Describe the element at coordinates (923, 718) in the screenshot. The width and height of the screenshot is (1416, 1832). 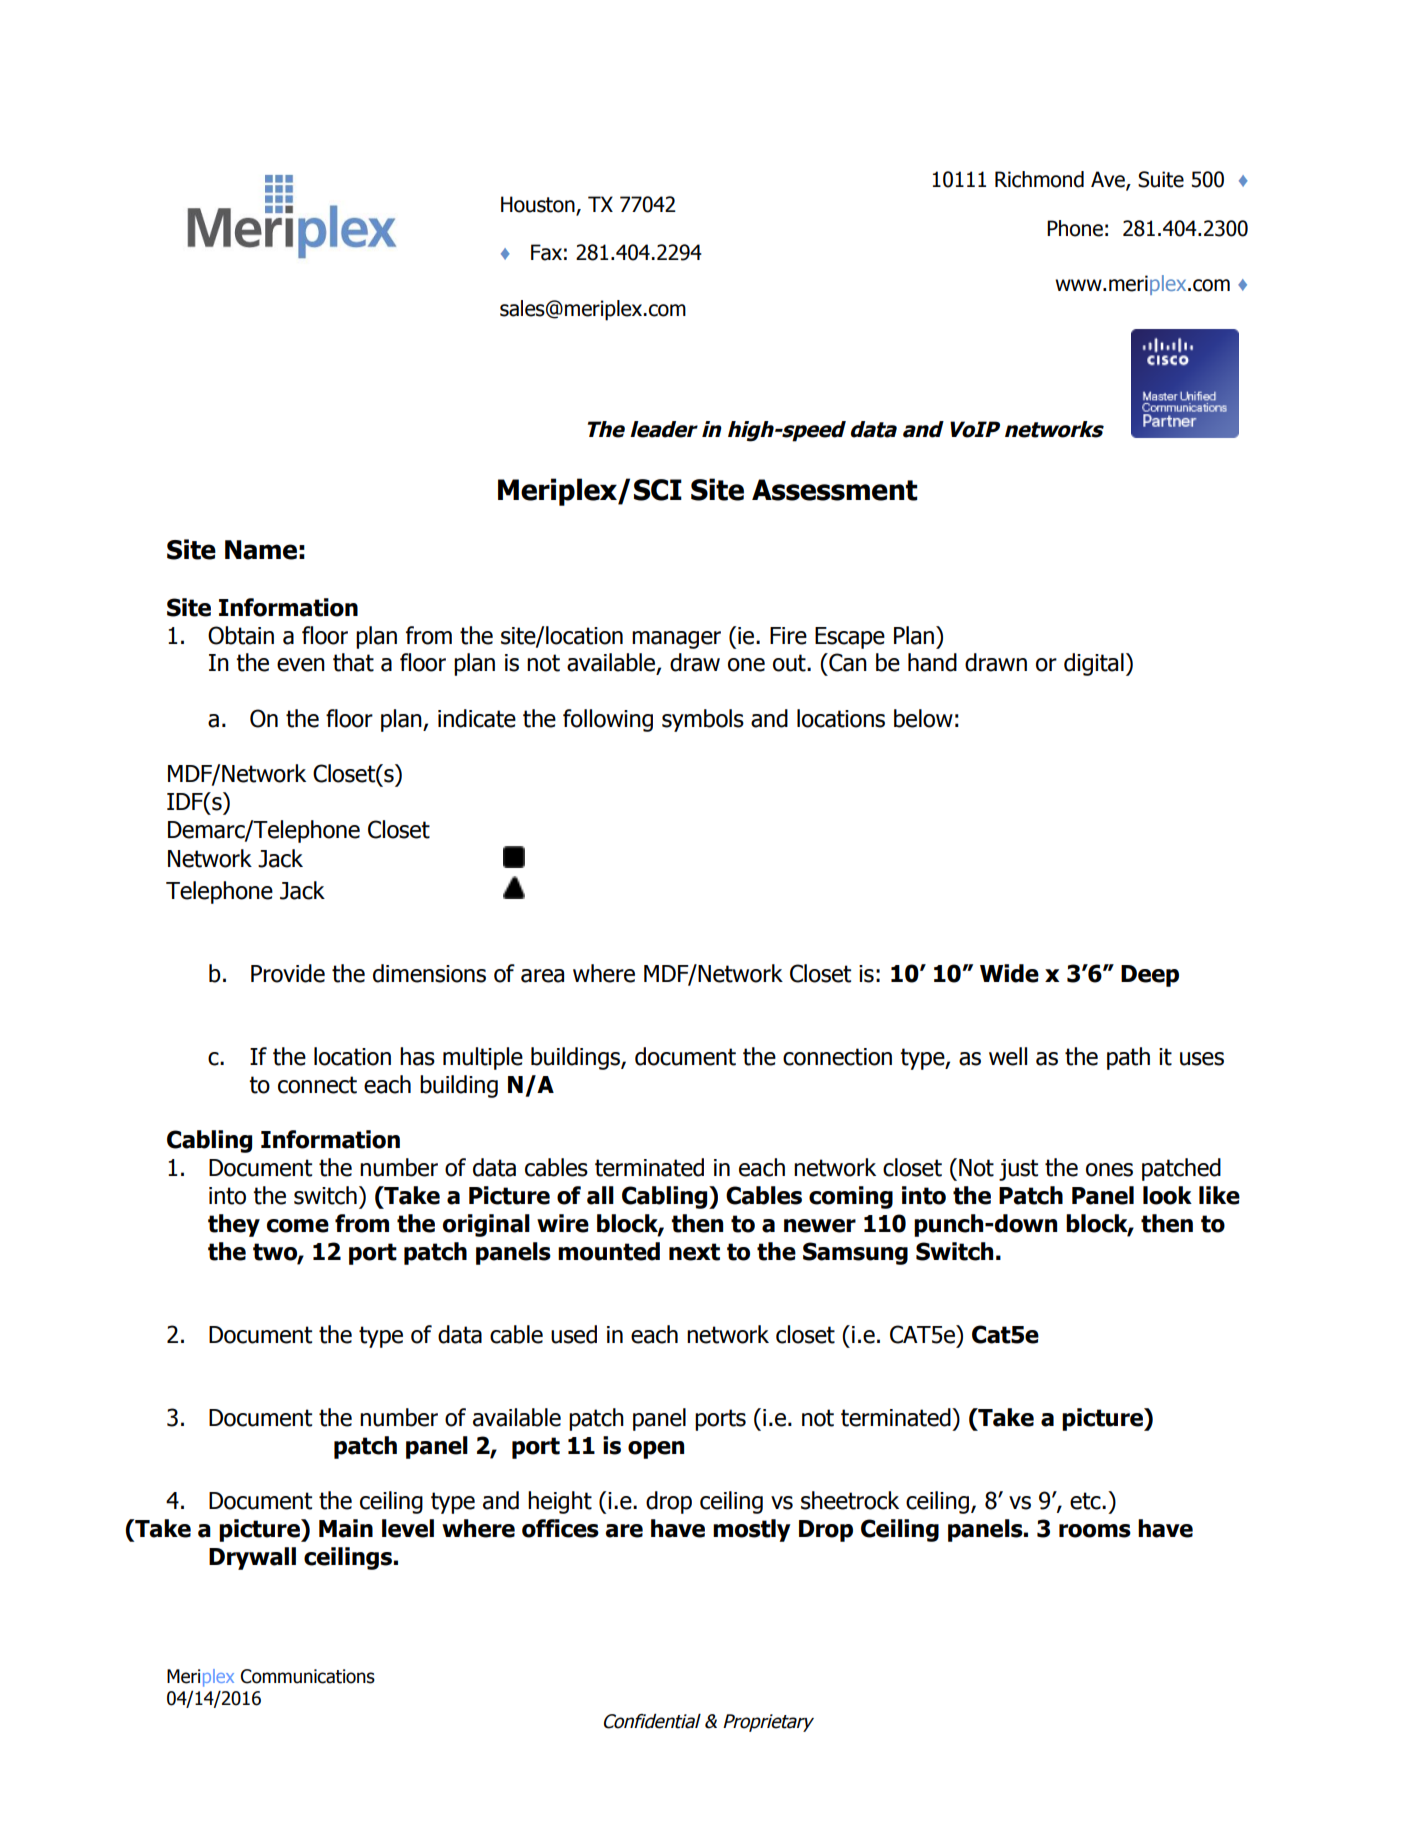
I see `below` at that location.
